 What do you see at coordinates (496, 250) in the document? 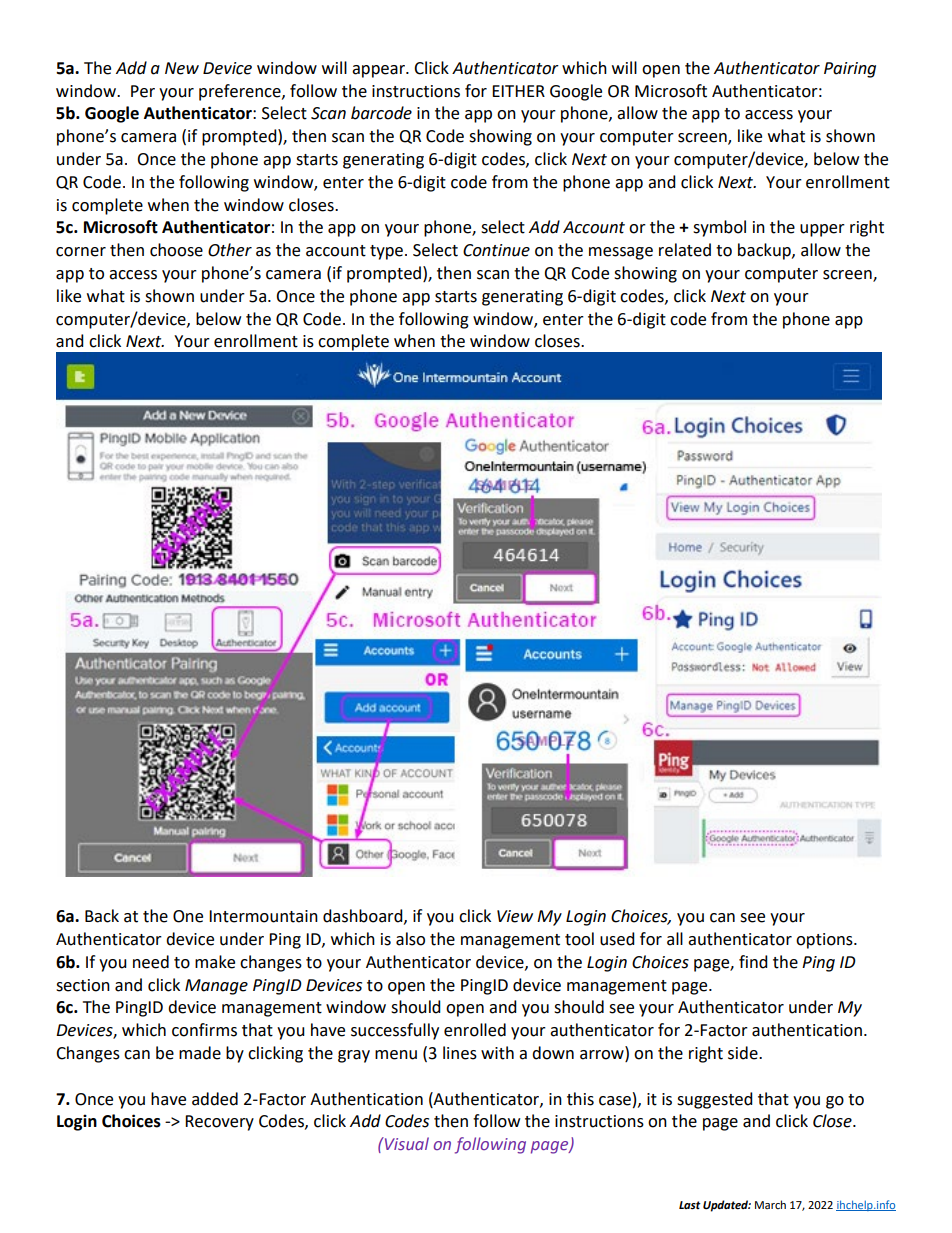
I see `Continue` at bounding box center [496, 250].
